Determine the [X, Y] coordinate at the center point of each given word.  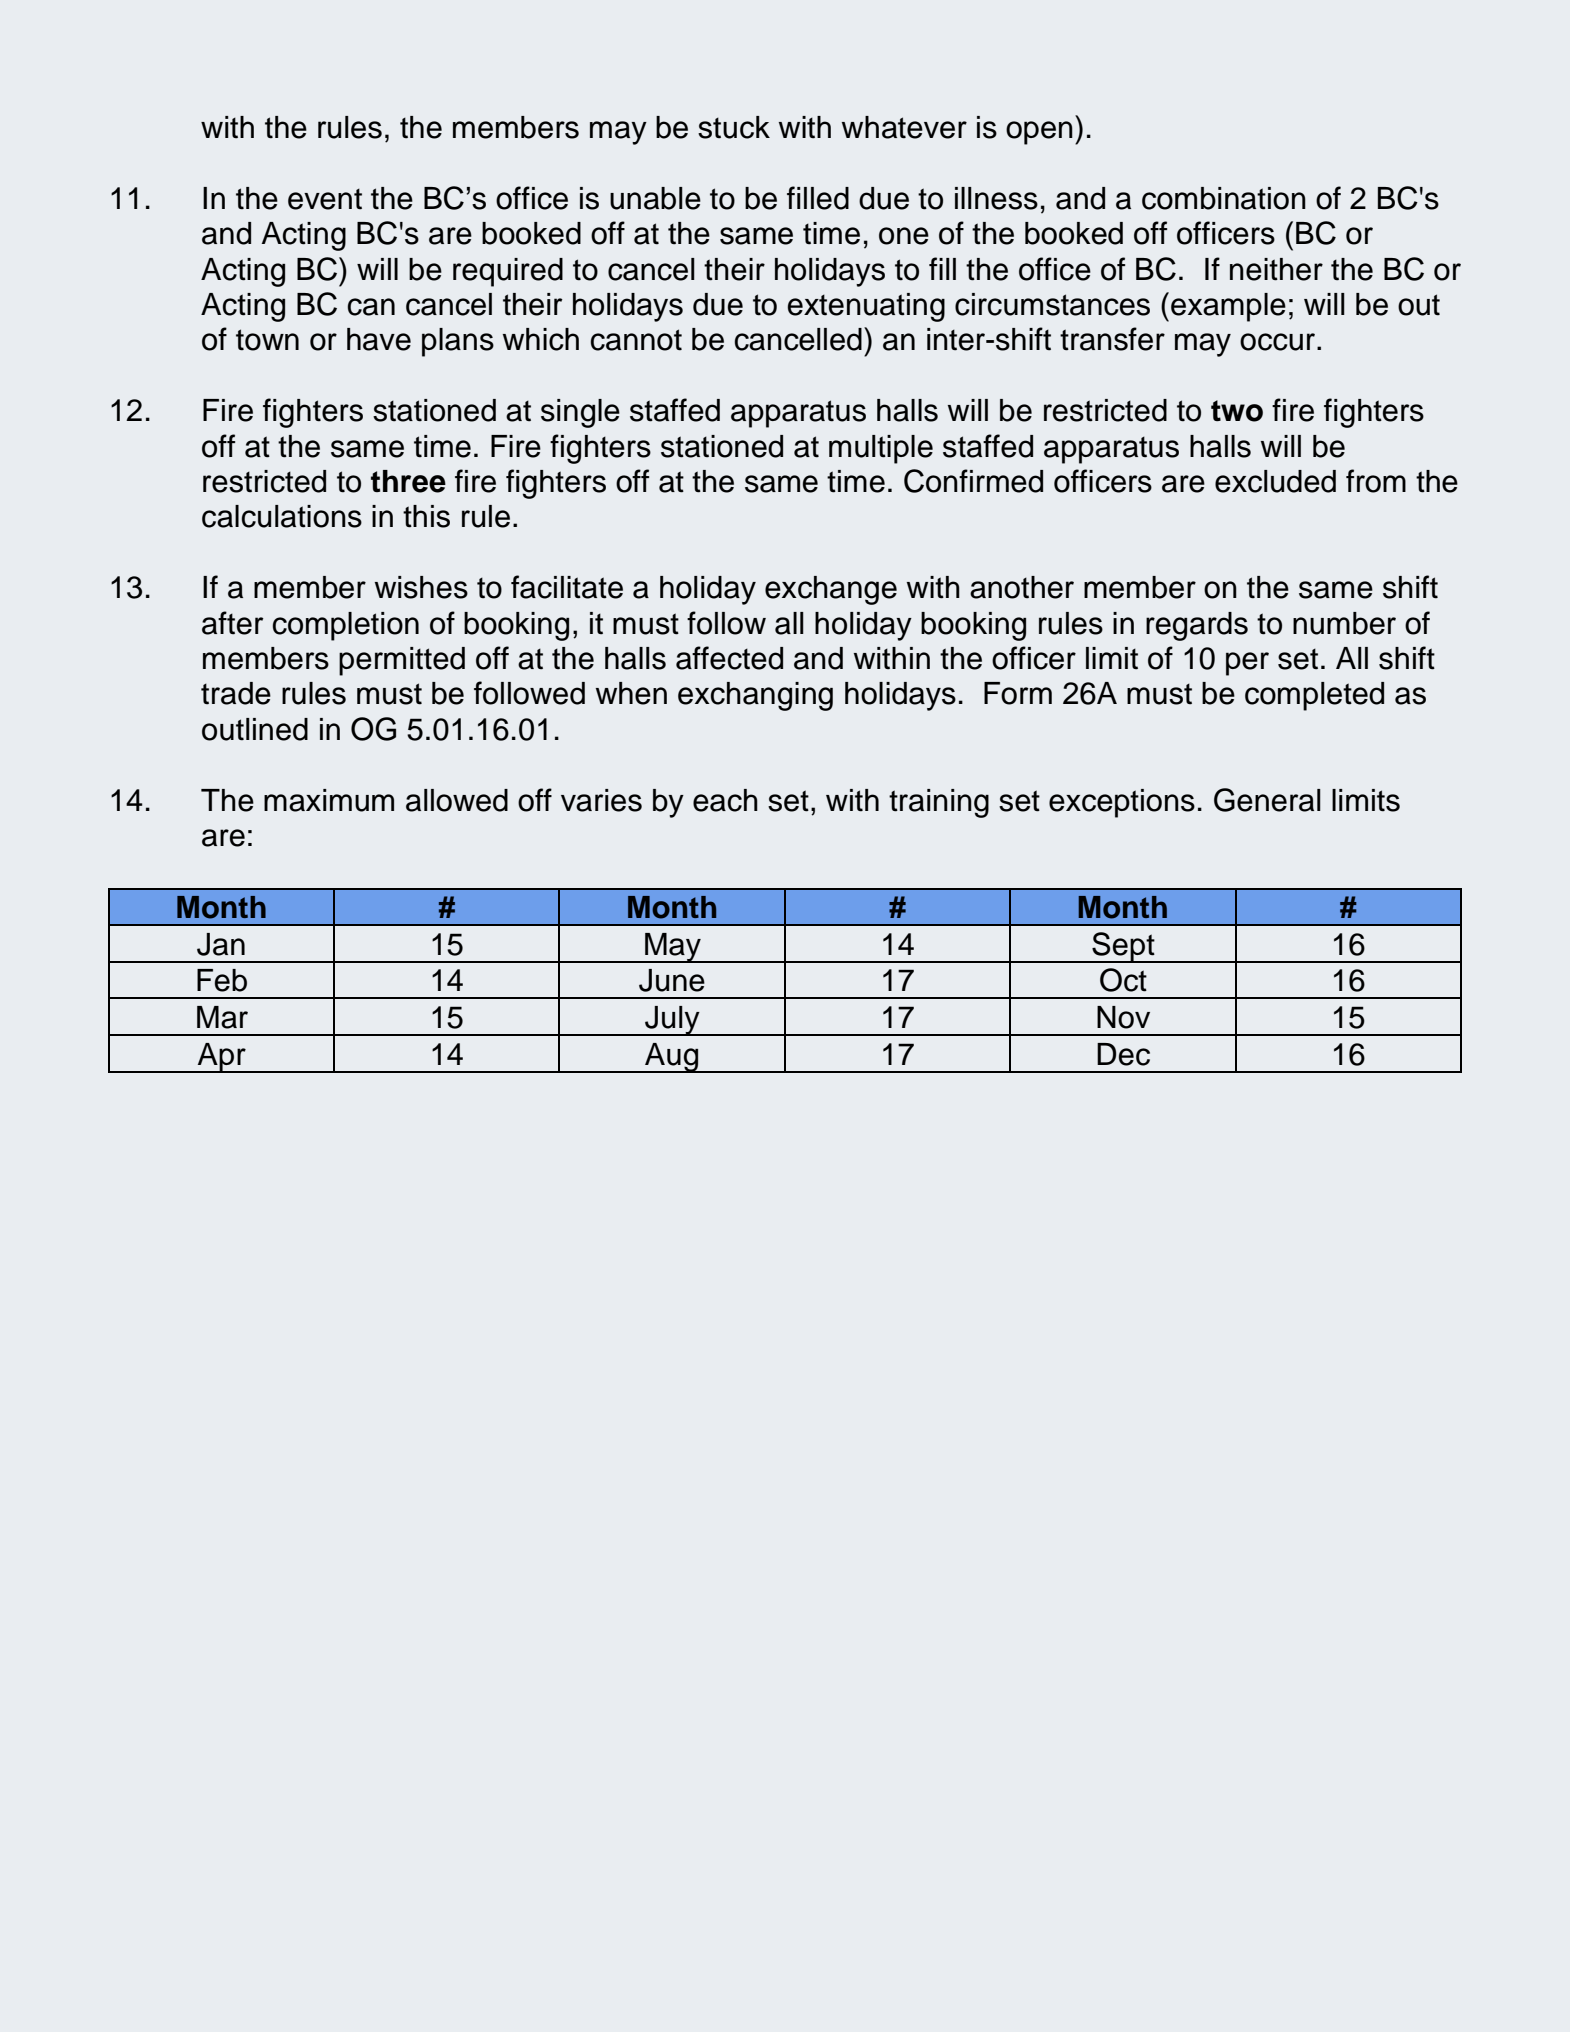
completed [1314, 696]
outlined [255, 729]
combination [1224, 198]
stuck [734, 127]
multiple [881, 449]
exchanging [755, 696]
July [672, 1021]
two [1237, 411]
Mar [222, 1017]
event [325, 199]
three [408, 481]
